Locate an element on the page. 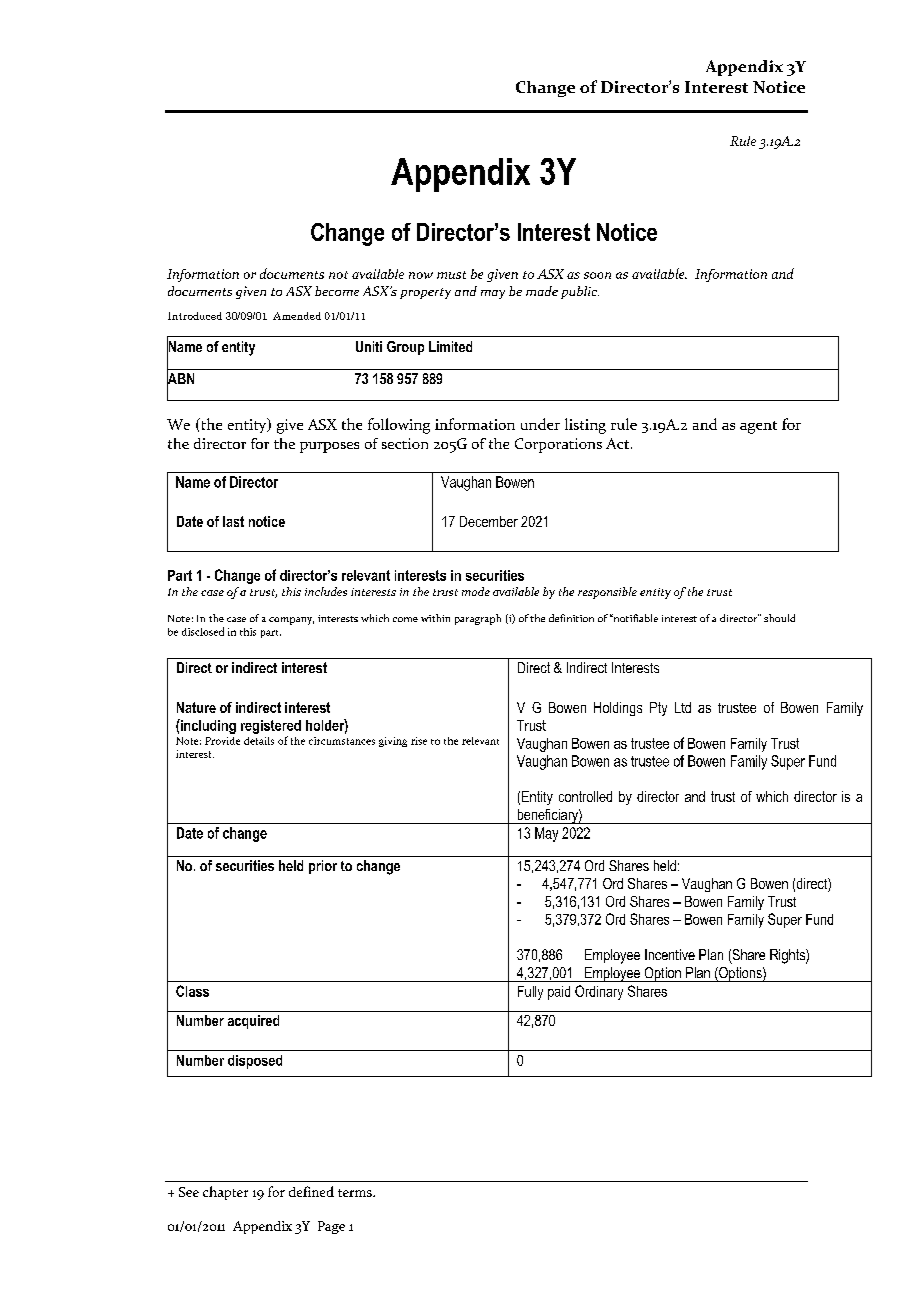  last is located at coordinates (233, 521).
